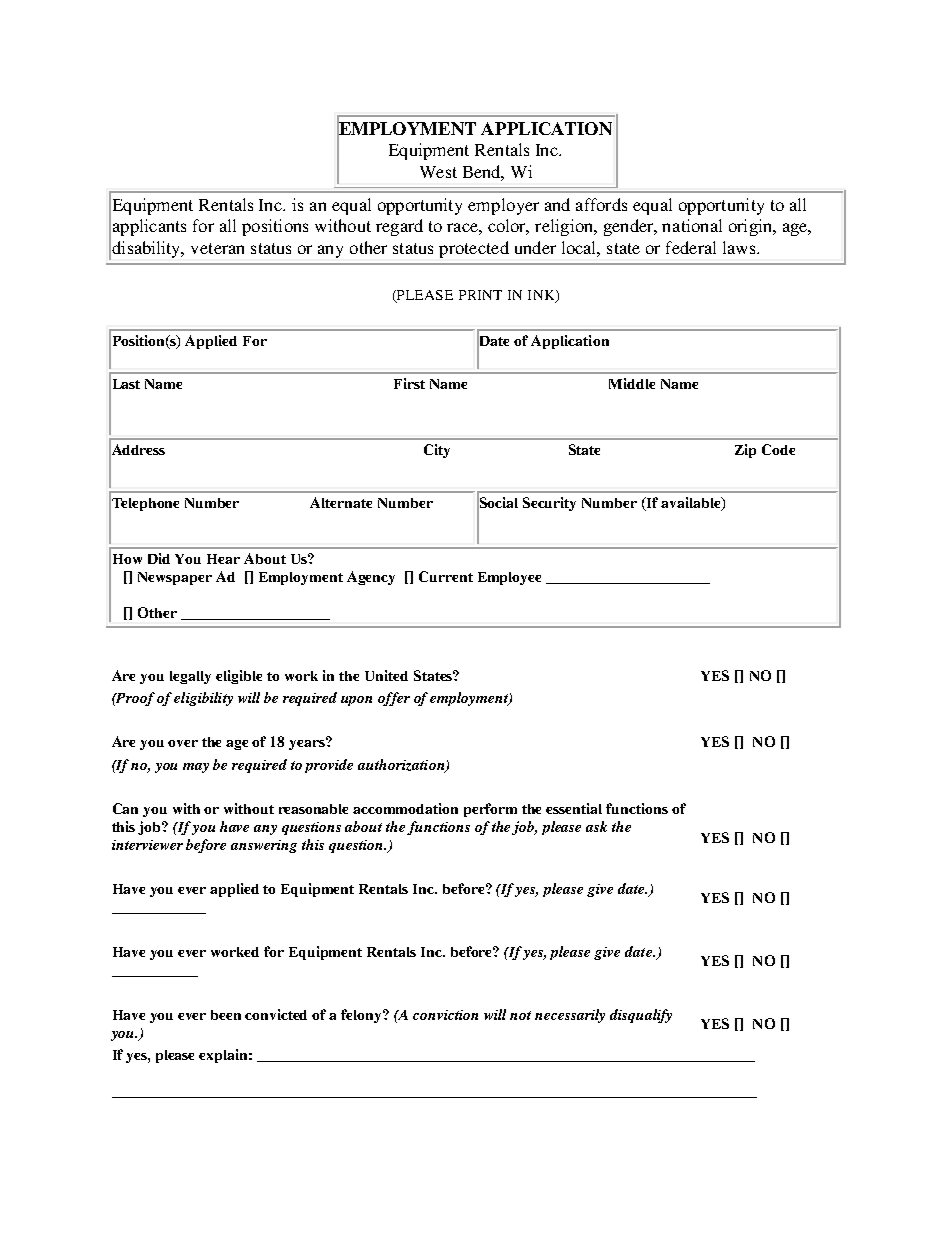  I want to click on national, so click(692, 225).
